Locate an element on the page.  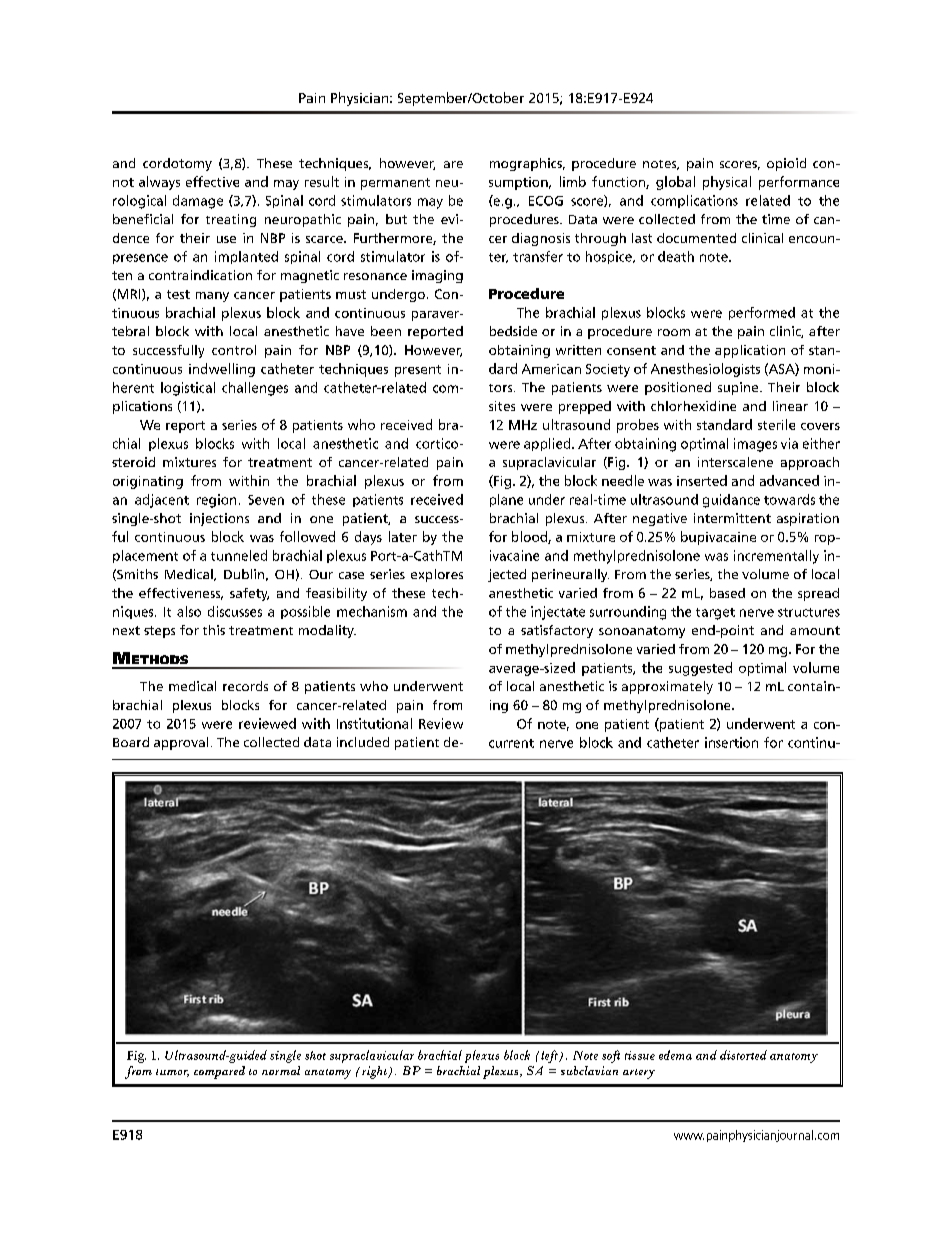
explores is located at coordinates (437, 575).
